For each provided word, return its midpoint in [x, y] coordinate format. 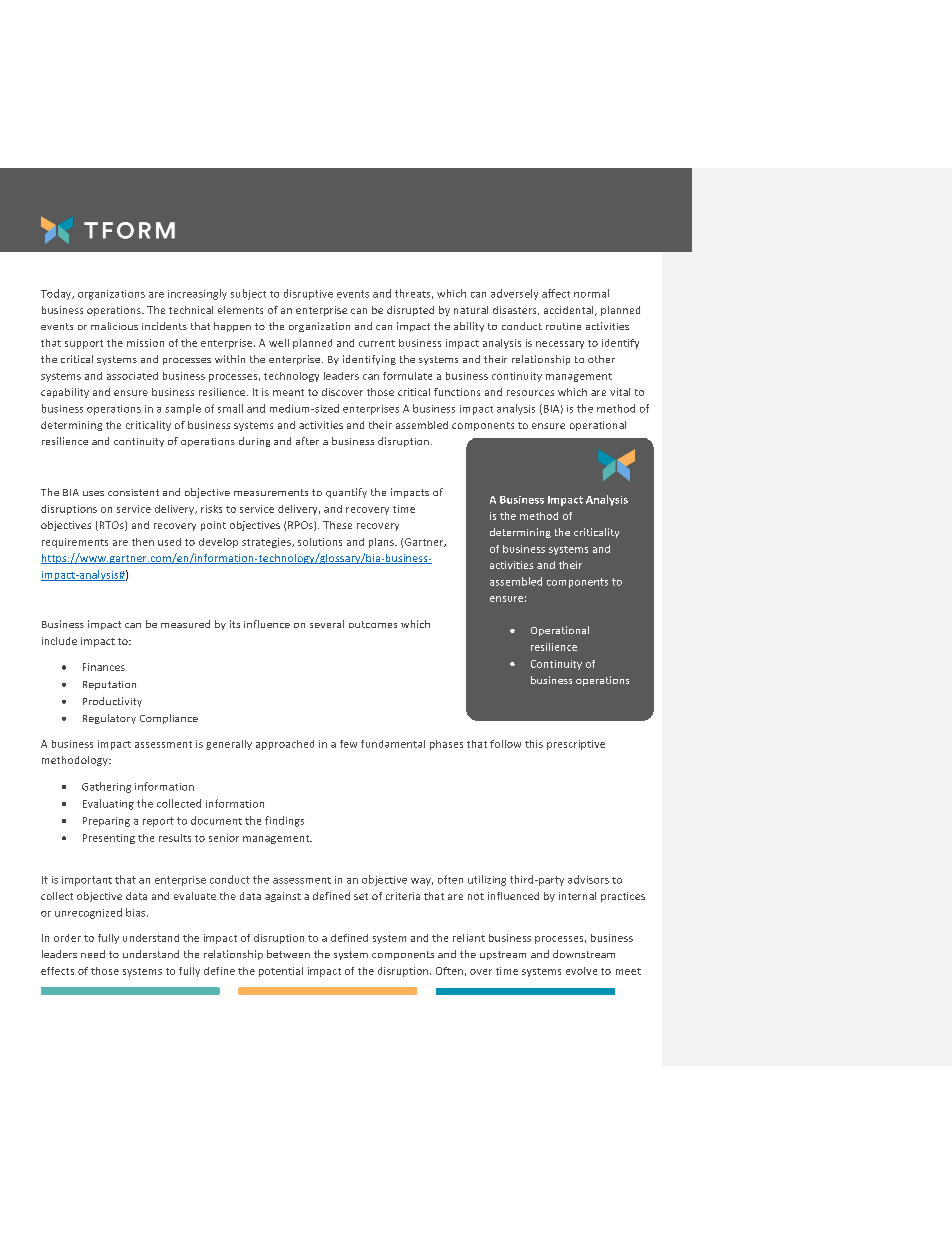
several [327, 624]
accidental [570, 311]
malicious [114, 326]
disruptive [308, 294]
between [288, 954]
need [93, 954]
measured [185, 624]
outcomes [373, 624]
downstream [584, 954]
